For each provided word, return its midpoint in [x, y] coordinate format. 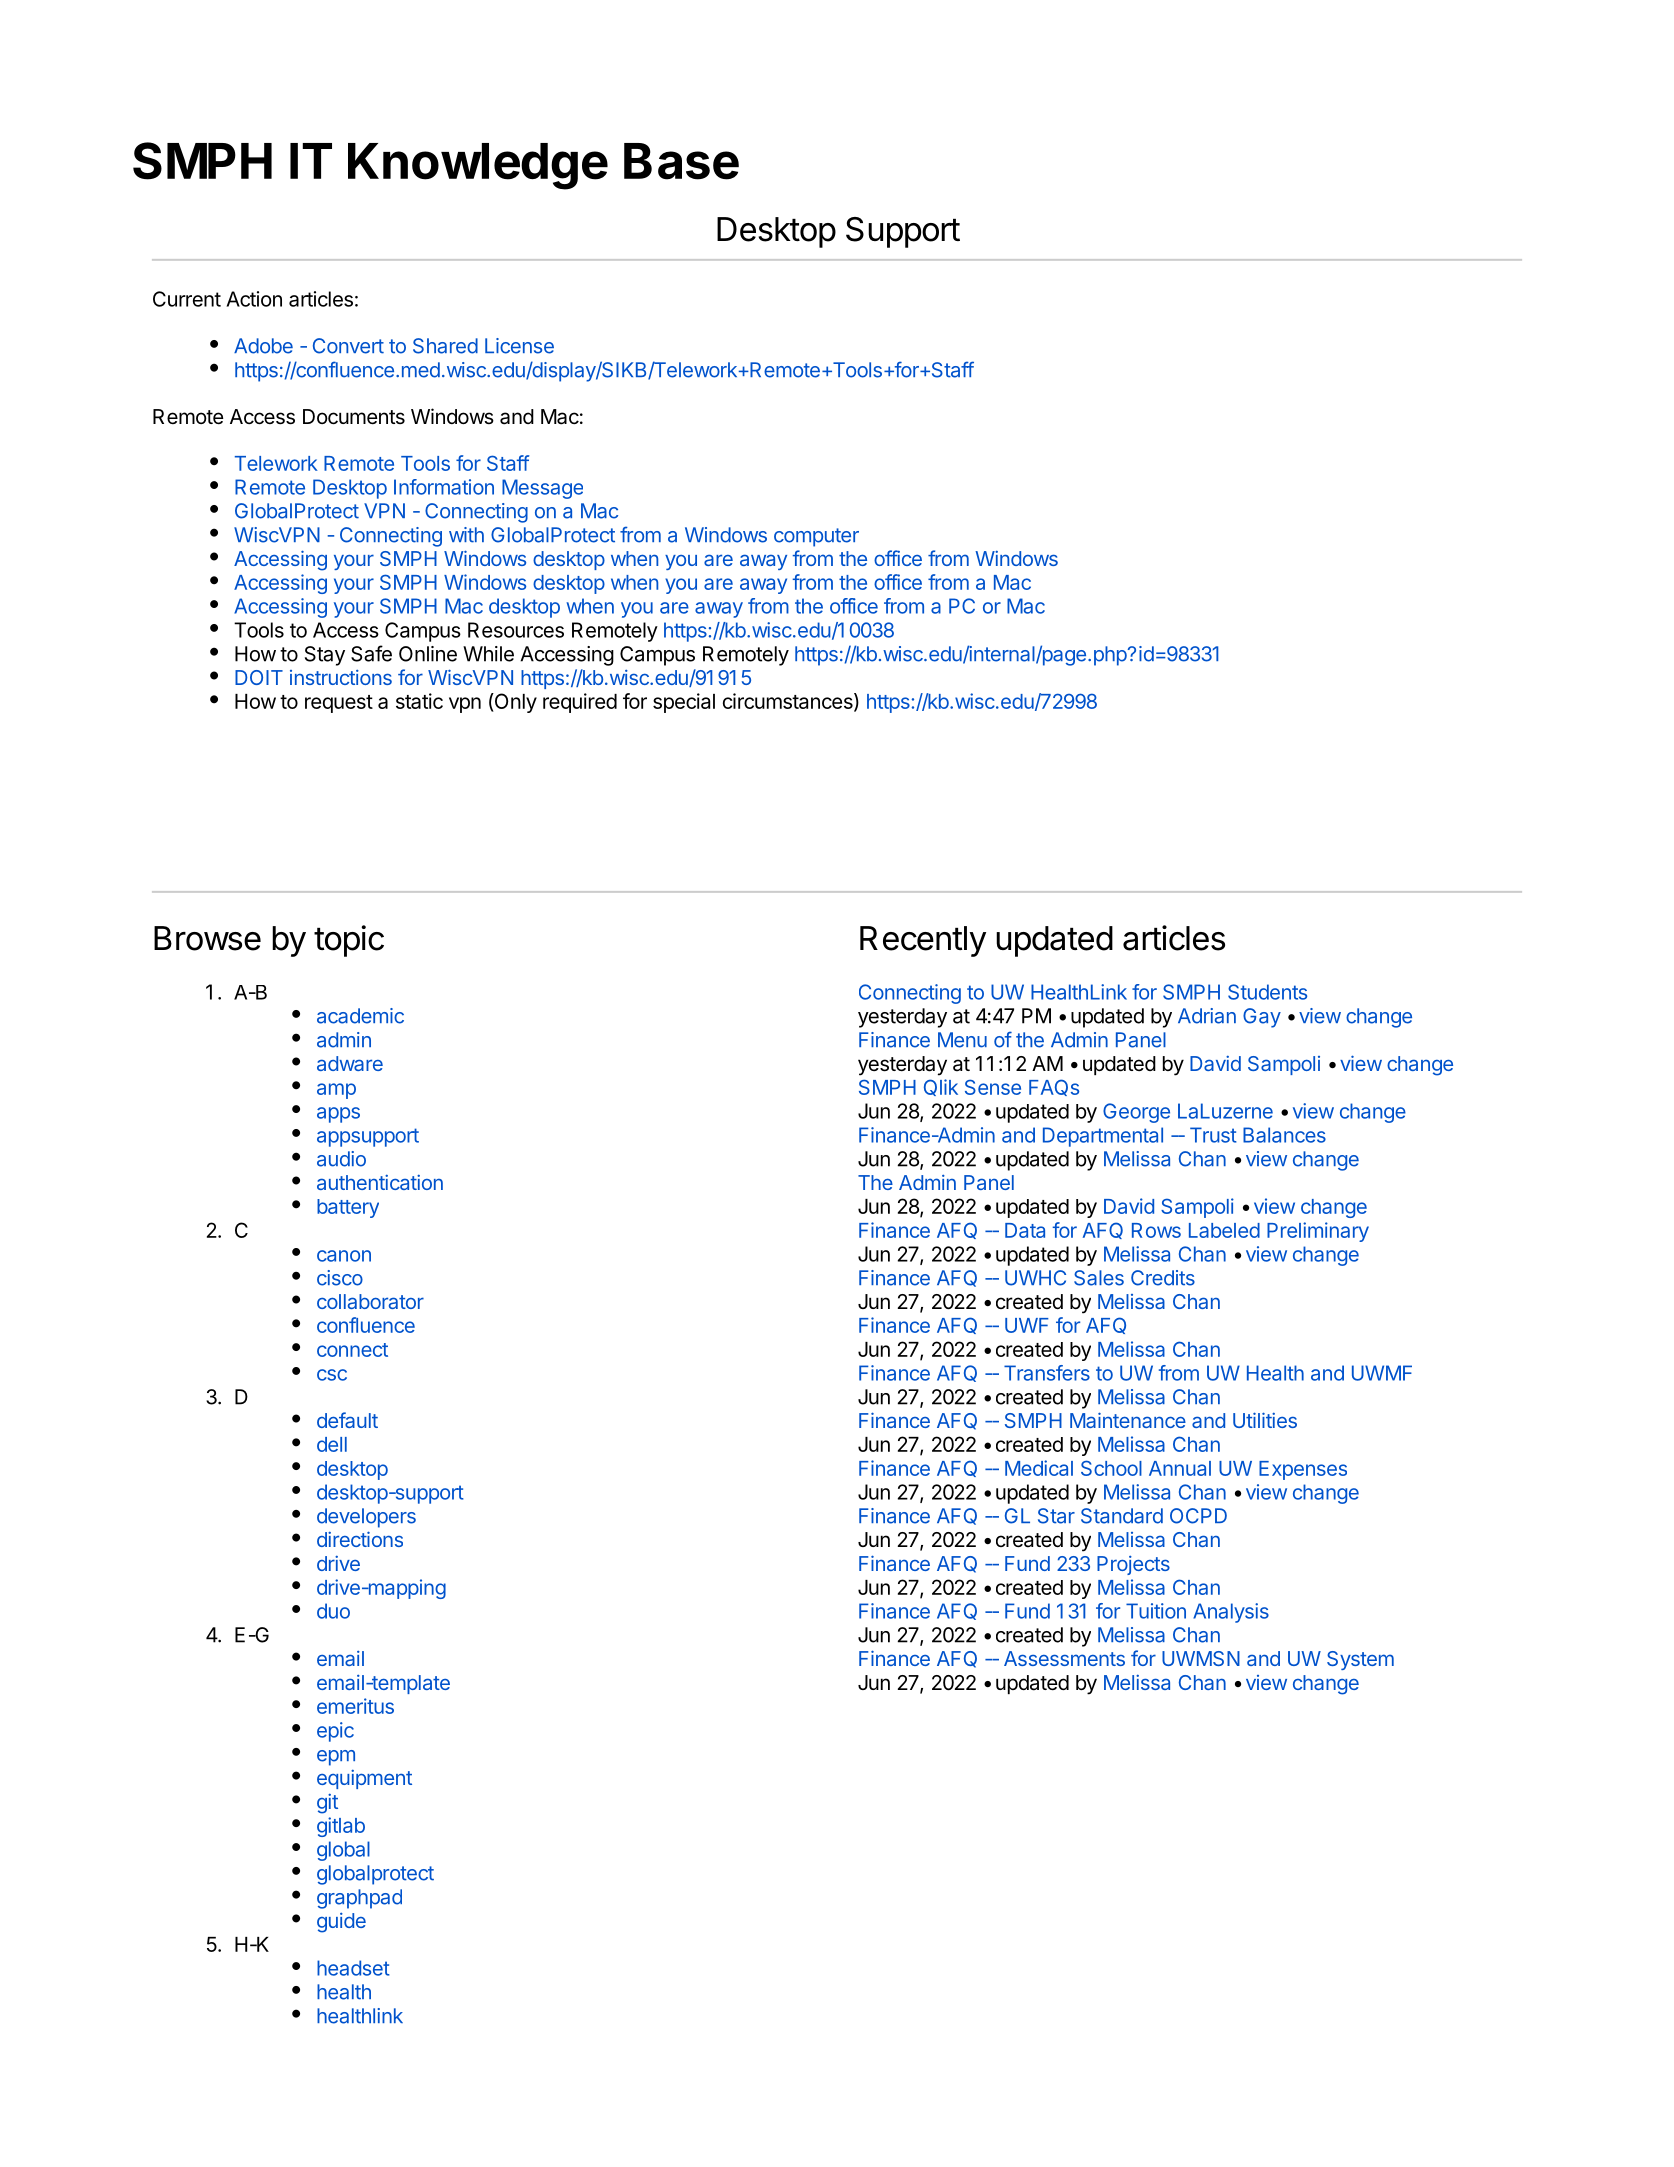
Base [681, 161]
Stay [325, 656]
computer [816, 537]
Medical [1039, 1468]
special [684, 703]
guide [341, 1923]
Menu [962, 1040]
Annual [1180, 1468]
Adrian [1207, 1016]
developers [366, 1518]
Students [1267, 992]
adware [350, 1063]
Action [254, 299]
